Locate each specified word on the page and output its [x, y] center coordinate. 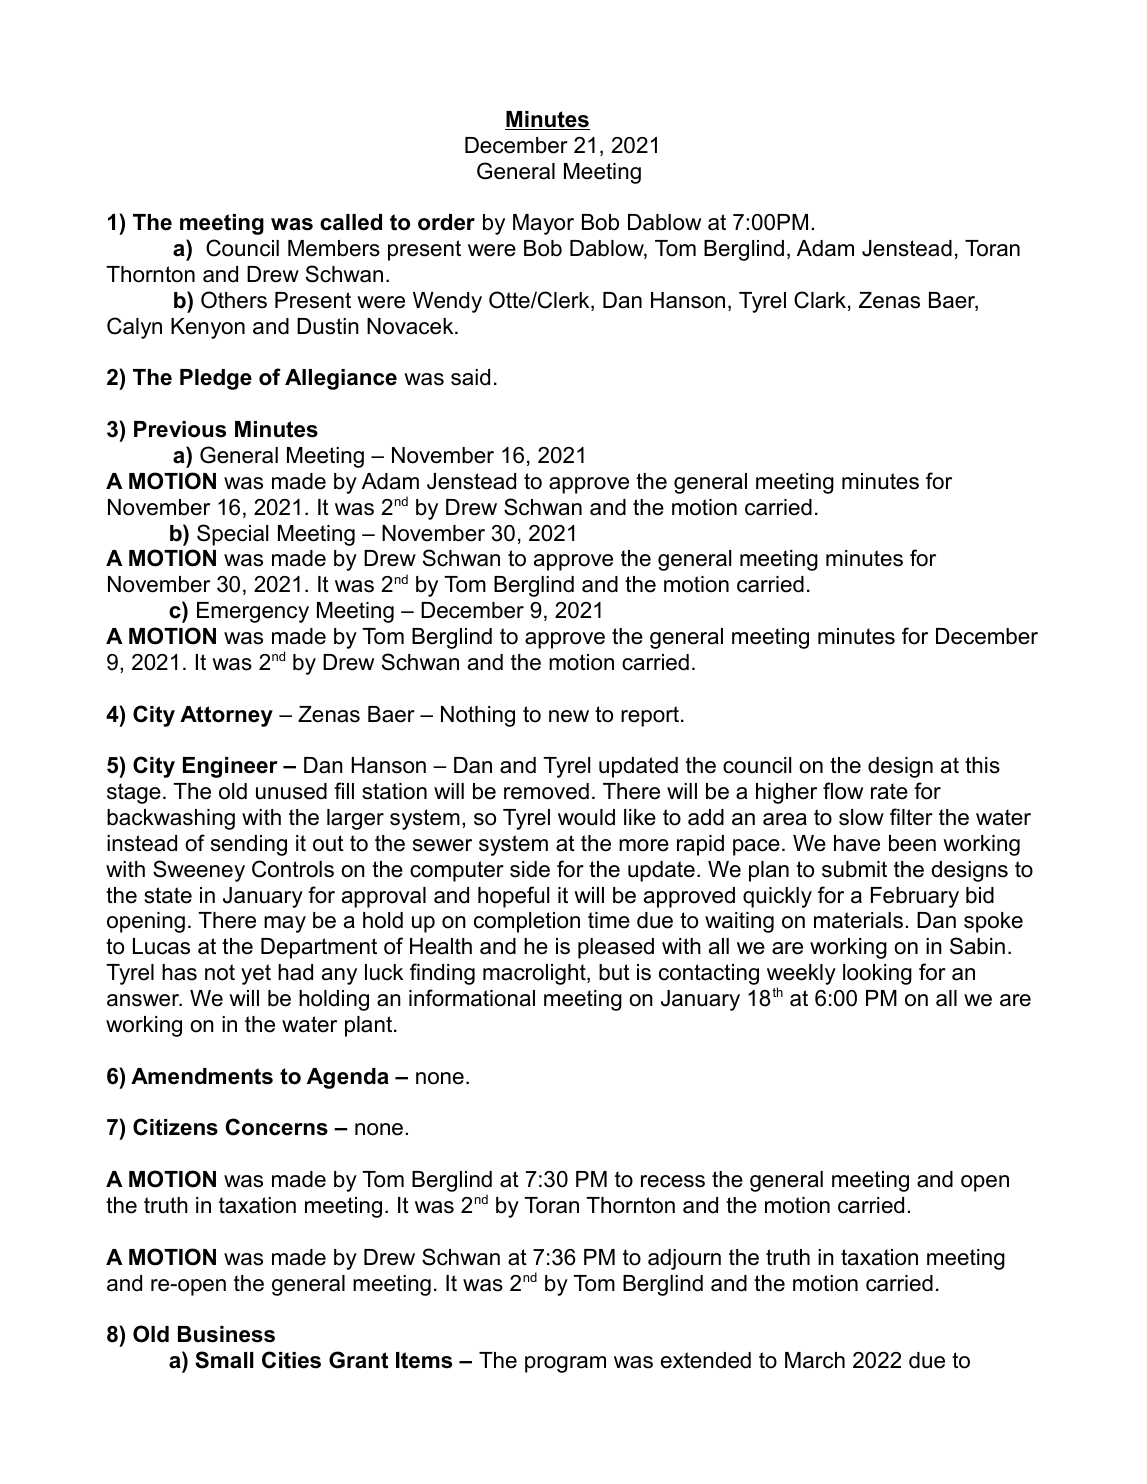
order [446, 222]
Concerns [277, 1127]
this [982, 765]
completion [527, 922]
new [569, 716]
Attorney [226, 716]
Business [226, 1334]
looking [877, 974]
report [650, 716]
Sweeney [199, 871]
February [915, 897]
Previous [180, 429]
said [470, 377]
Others [234, 300]
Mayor [543, 224]
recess [673, 1181]
